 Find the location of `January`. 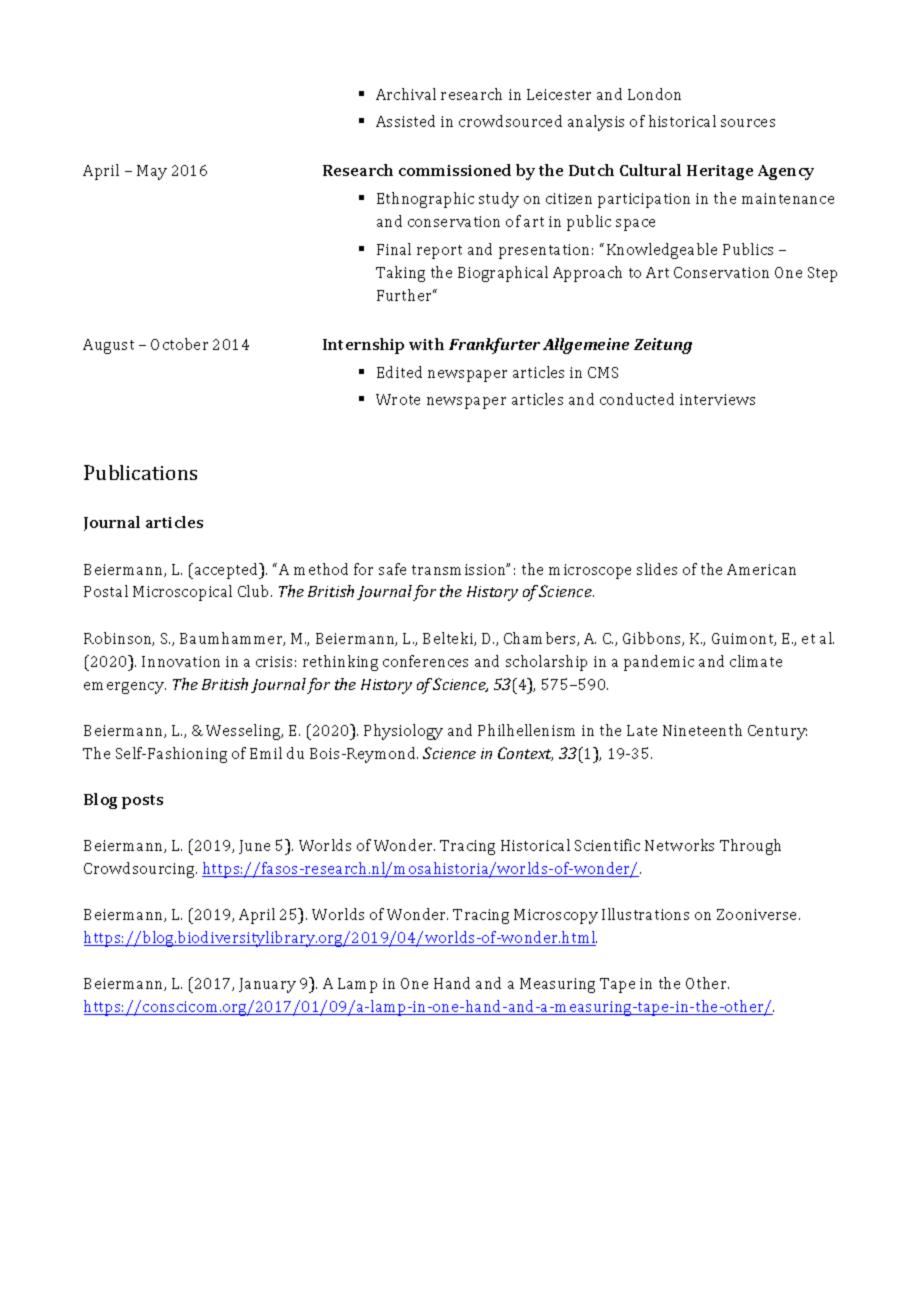

January is located at coordinates (267, 985).
